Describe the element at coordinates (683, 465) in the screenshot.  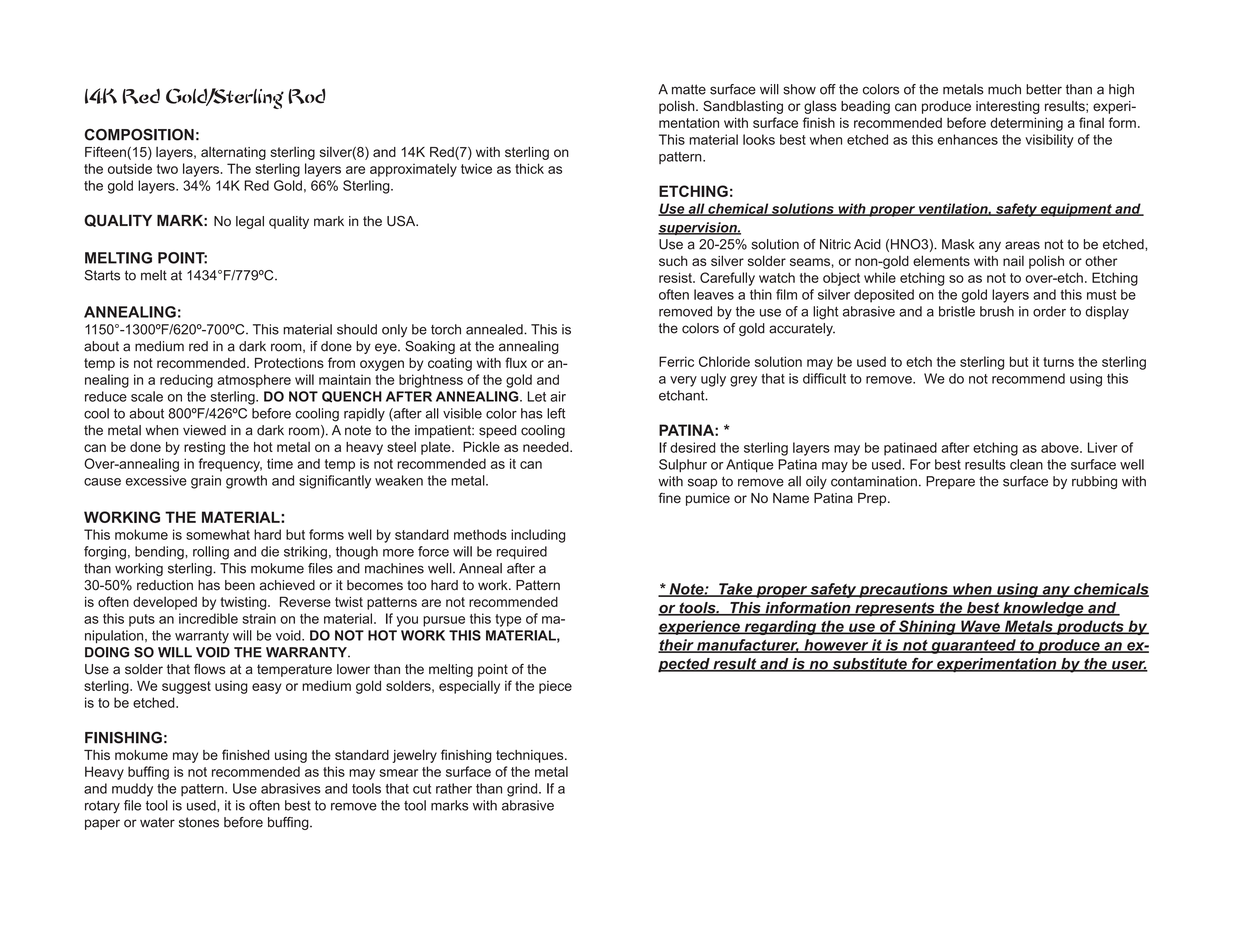
I see `Sulphur` at that location.
